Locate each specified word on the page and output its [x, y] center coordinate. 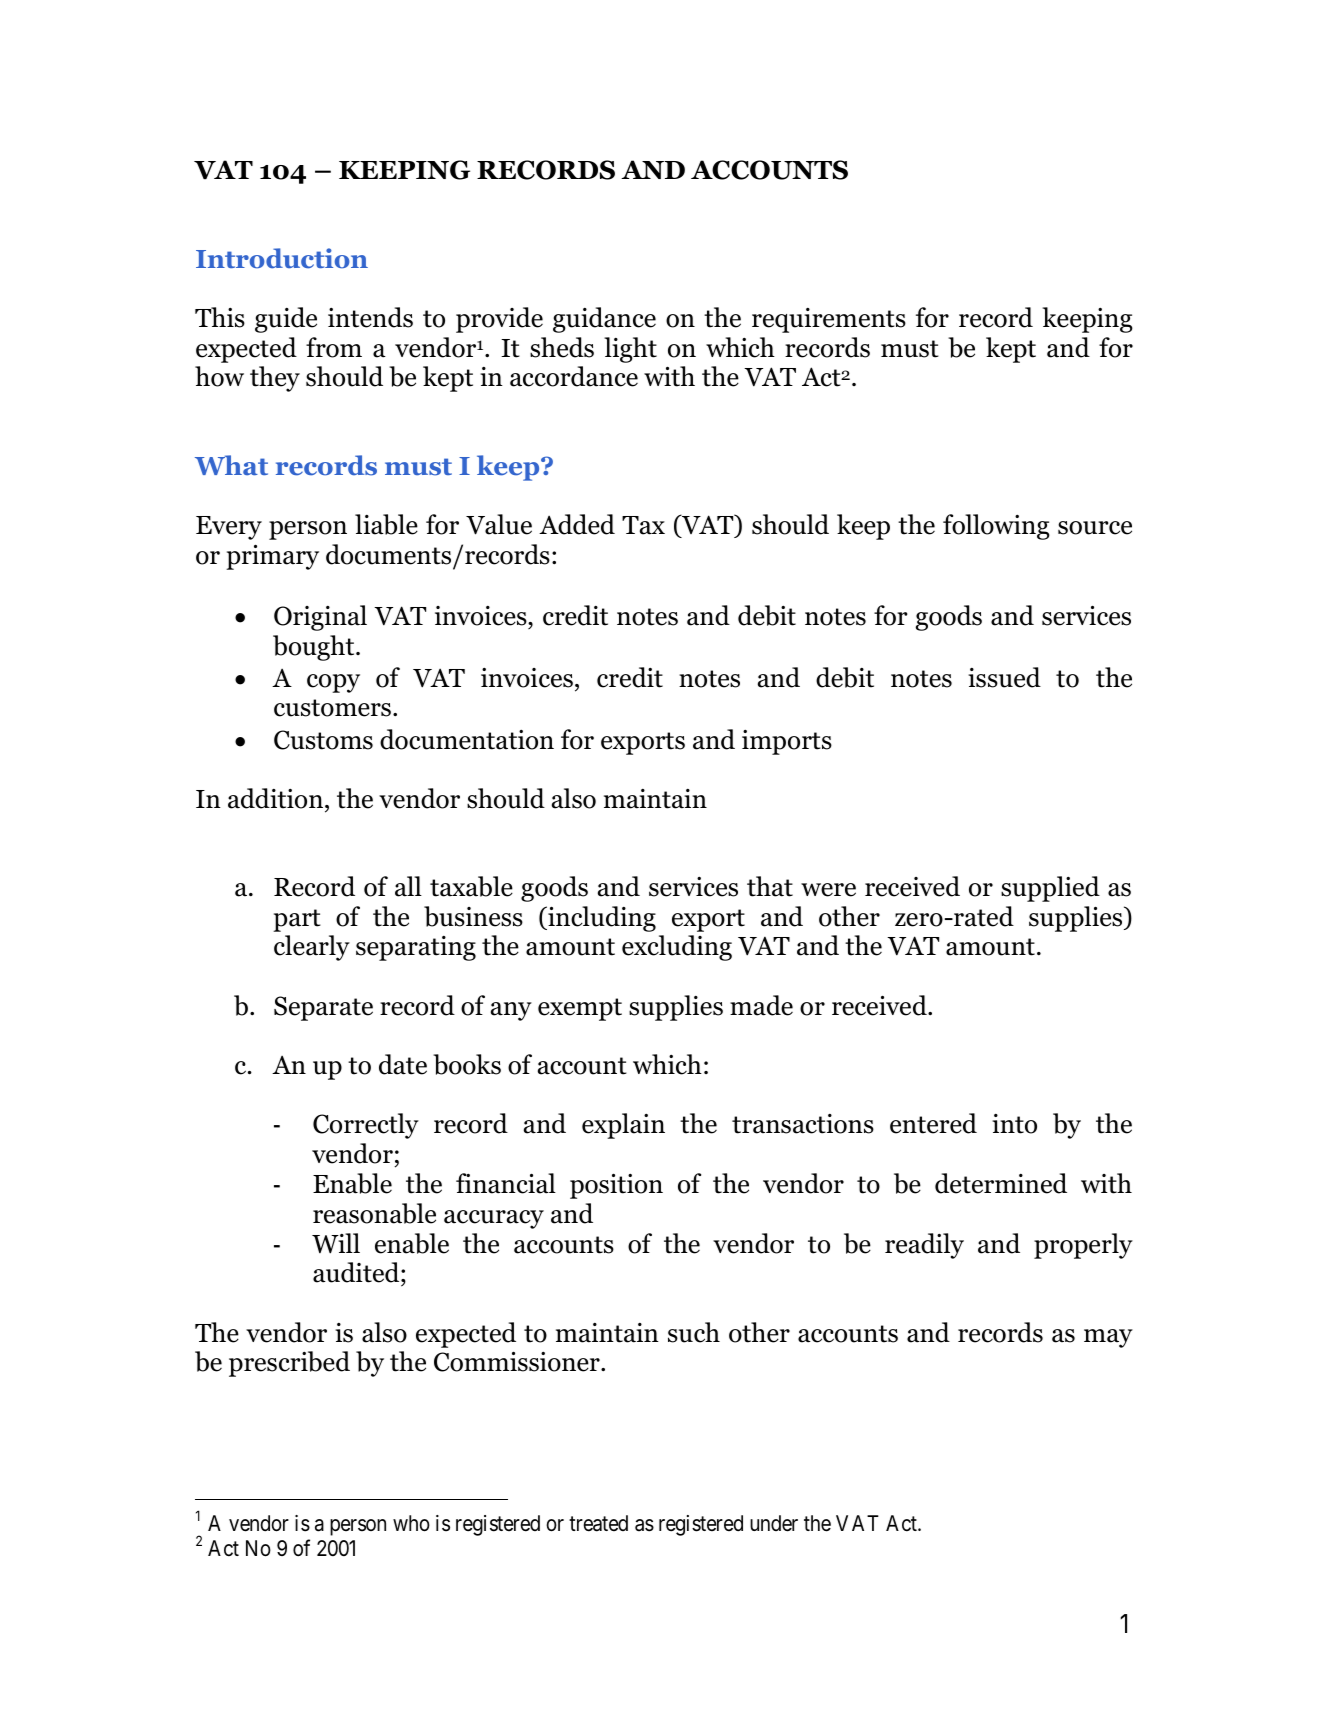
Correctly [366, 1126]
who [411, 1523]
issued [1004, 677]
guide [286, 320]
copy [333, 683]
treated [598, 1523]
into [1014, 1124]
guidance [604, 320]
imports [787, 742]
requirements [829, 320]
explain [623, 1126]
